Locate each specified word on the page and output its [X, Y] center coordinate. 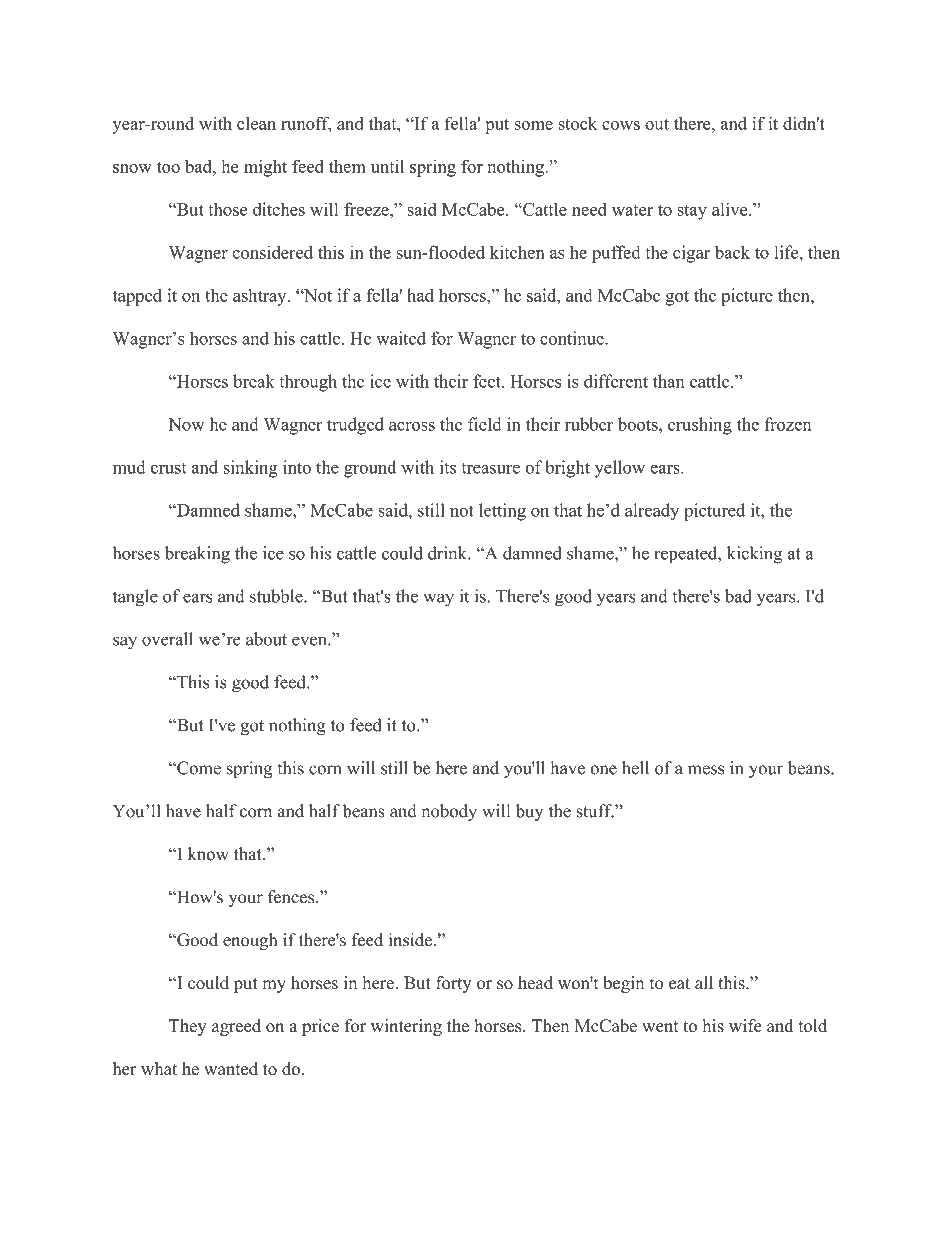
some [533, 125]
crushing [700, 426]
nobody [449, 812]
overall [167, 639]
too [168, 167]
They [188, 1027]
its [448, 467]
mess [706, 770]
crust [168, 468]
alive [731, 209]
